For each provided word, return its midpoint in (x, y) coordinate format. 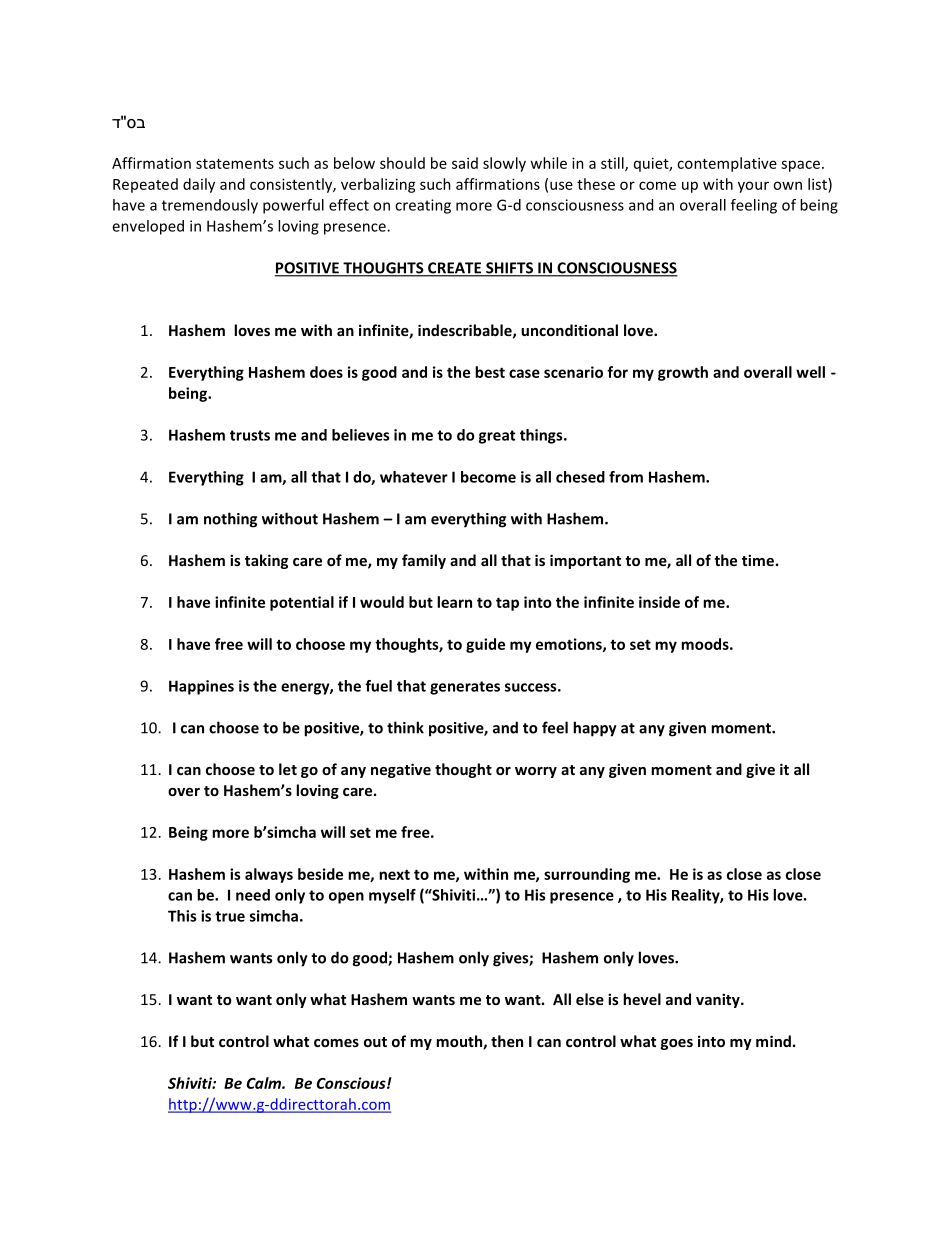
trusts (250, 435)
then (507, 1041)
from (626, 477)
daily (199, 185)
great (496, 437)
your (753, 187)
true (230, 916)
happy (595, 729)
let (288, 769)
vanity (719, 1000)
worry (536, 772)
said (465, 163)
